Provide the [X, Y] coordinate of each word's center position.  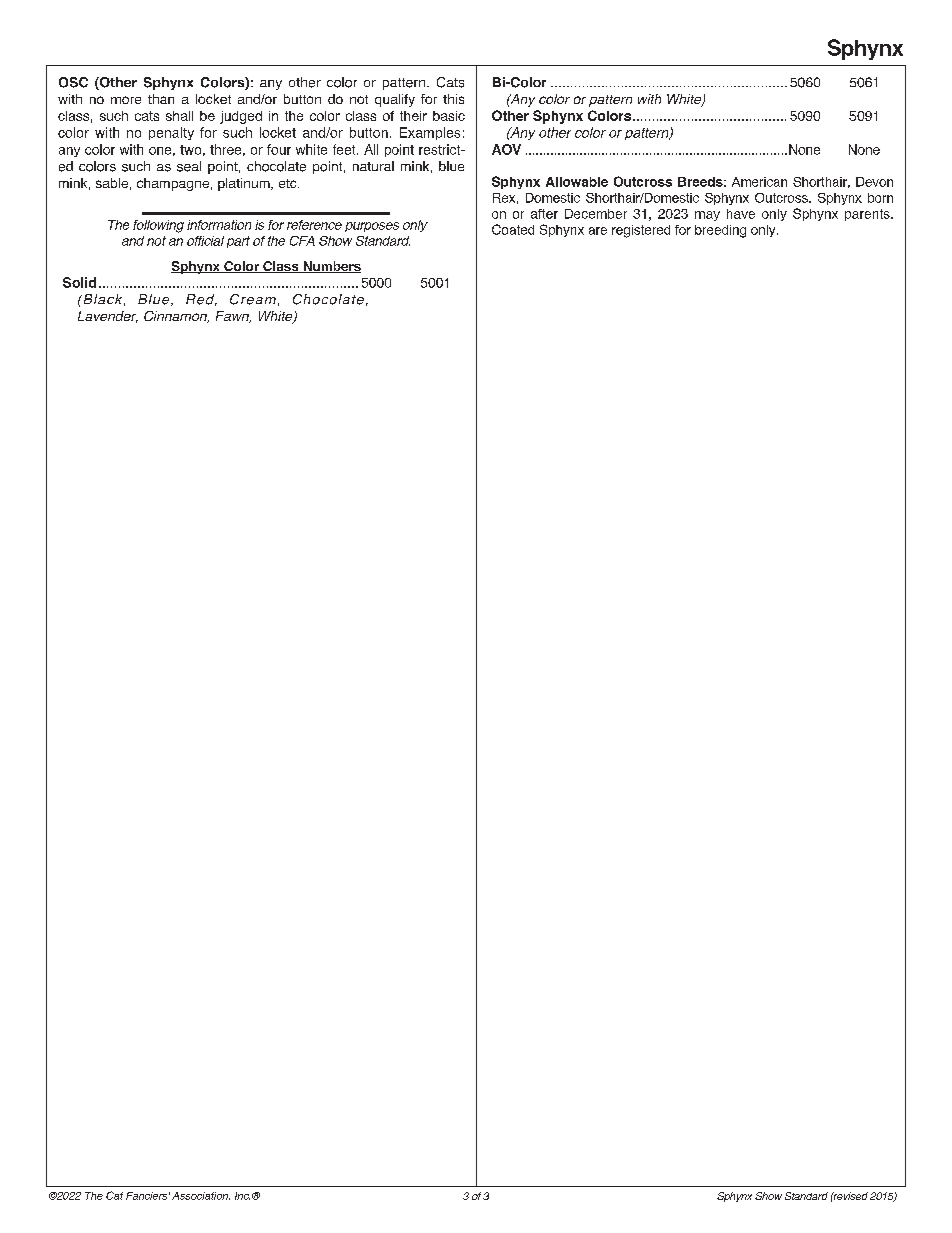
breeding [720, 231]
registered [641, 231]
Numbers [331, 267]
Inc [242, 1196]
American [759, 182]
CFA [302, 241]
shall [179, 116]
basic [449, 116]
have [741, 214]
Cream [253, 299]
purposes [372, 227]
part [238, 242]
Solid [79, 282]
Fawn [233, 317]
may [707, 216]
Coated [513, 229]
